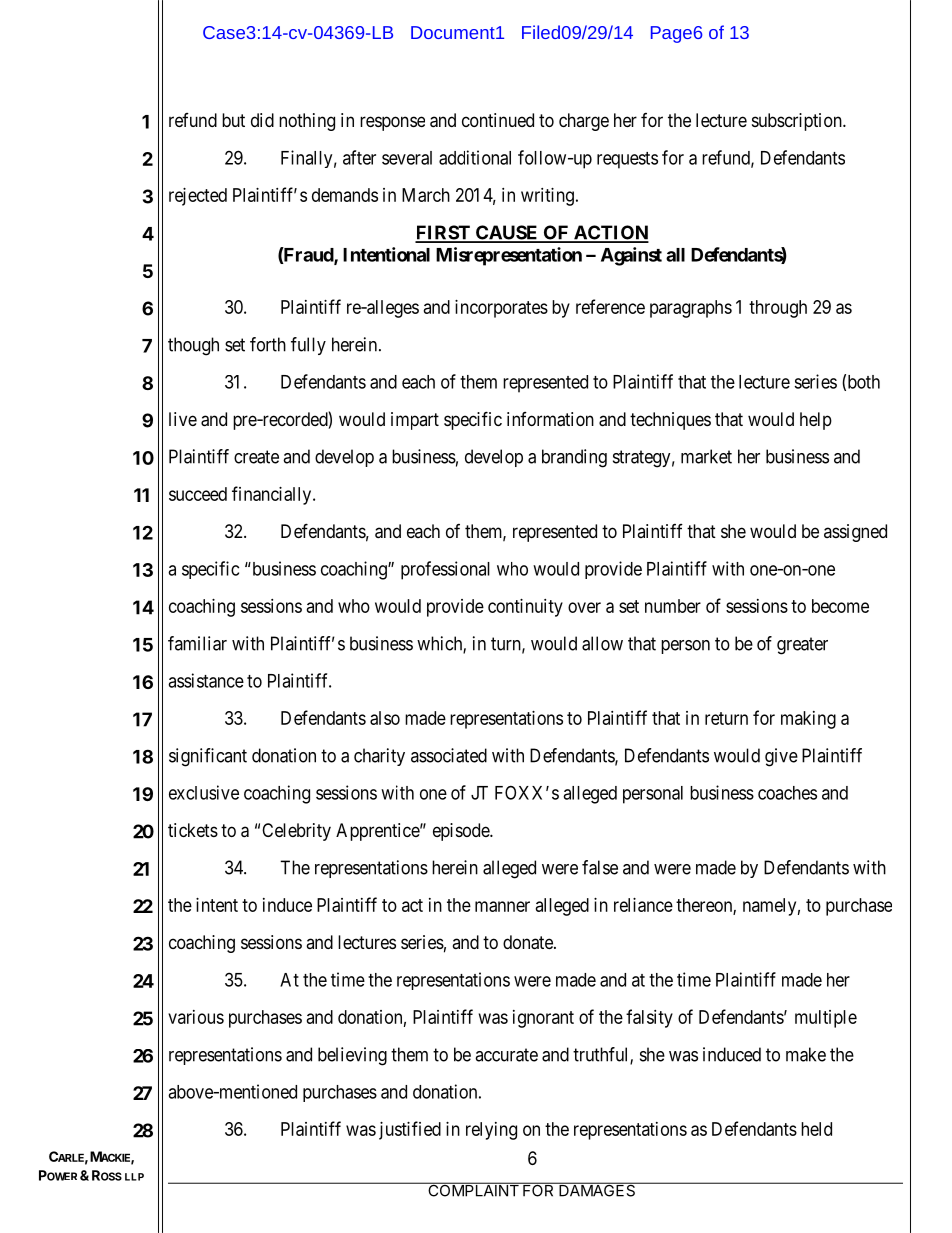 This document has width=952, height=1233. What do you see at coordinates (134, 1177) in the document?
I see `LLP` at bounding box center [134, 1177].
